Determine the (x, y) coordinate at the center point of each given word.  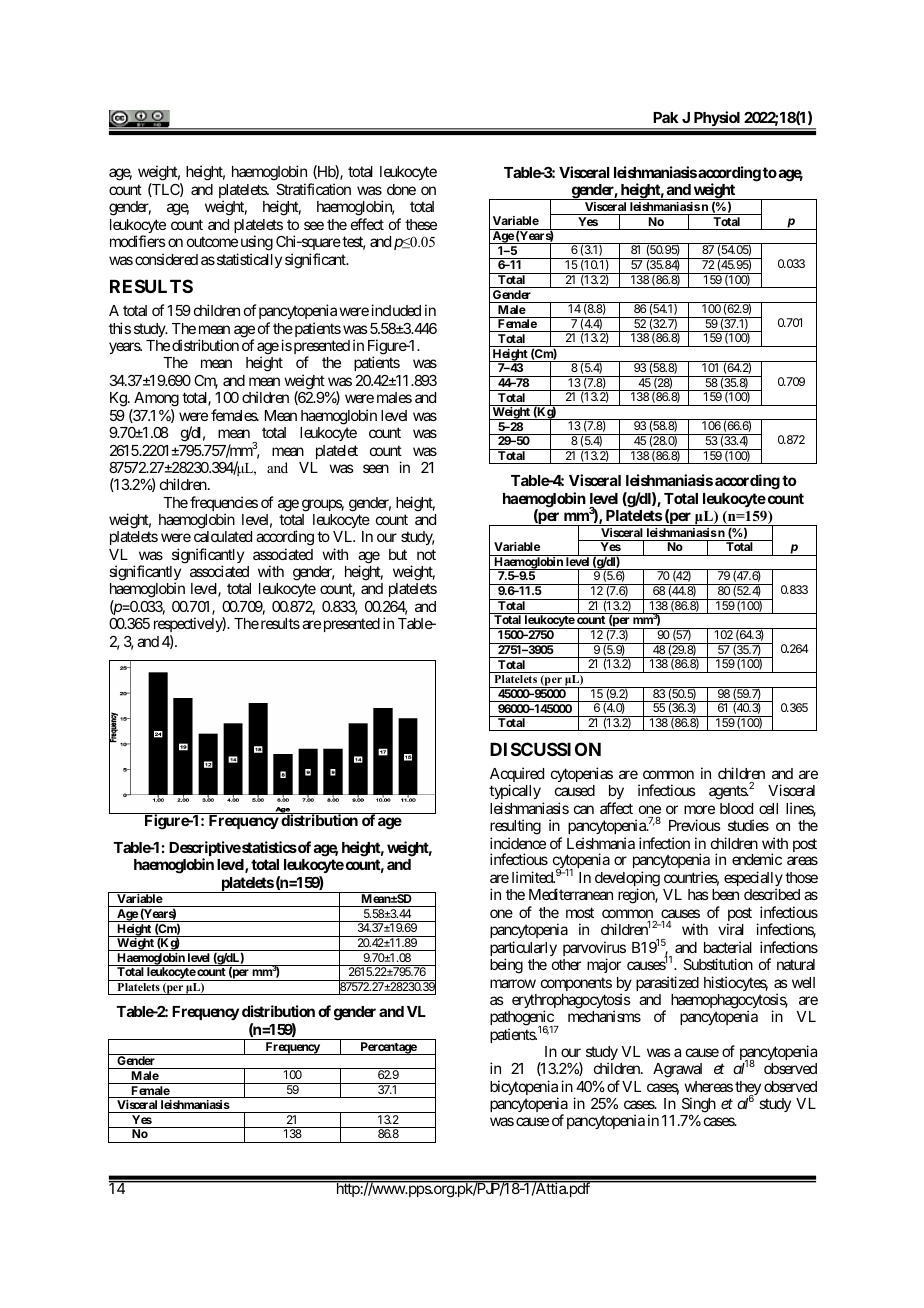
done (401, 189)
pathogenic (522, 1019)
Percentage (388, 1048)
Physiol (717, 120)
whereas (708, 1086)
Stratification (313, 189)
